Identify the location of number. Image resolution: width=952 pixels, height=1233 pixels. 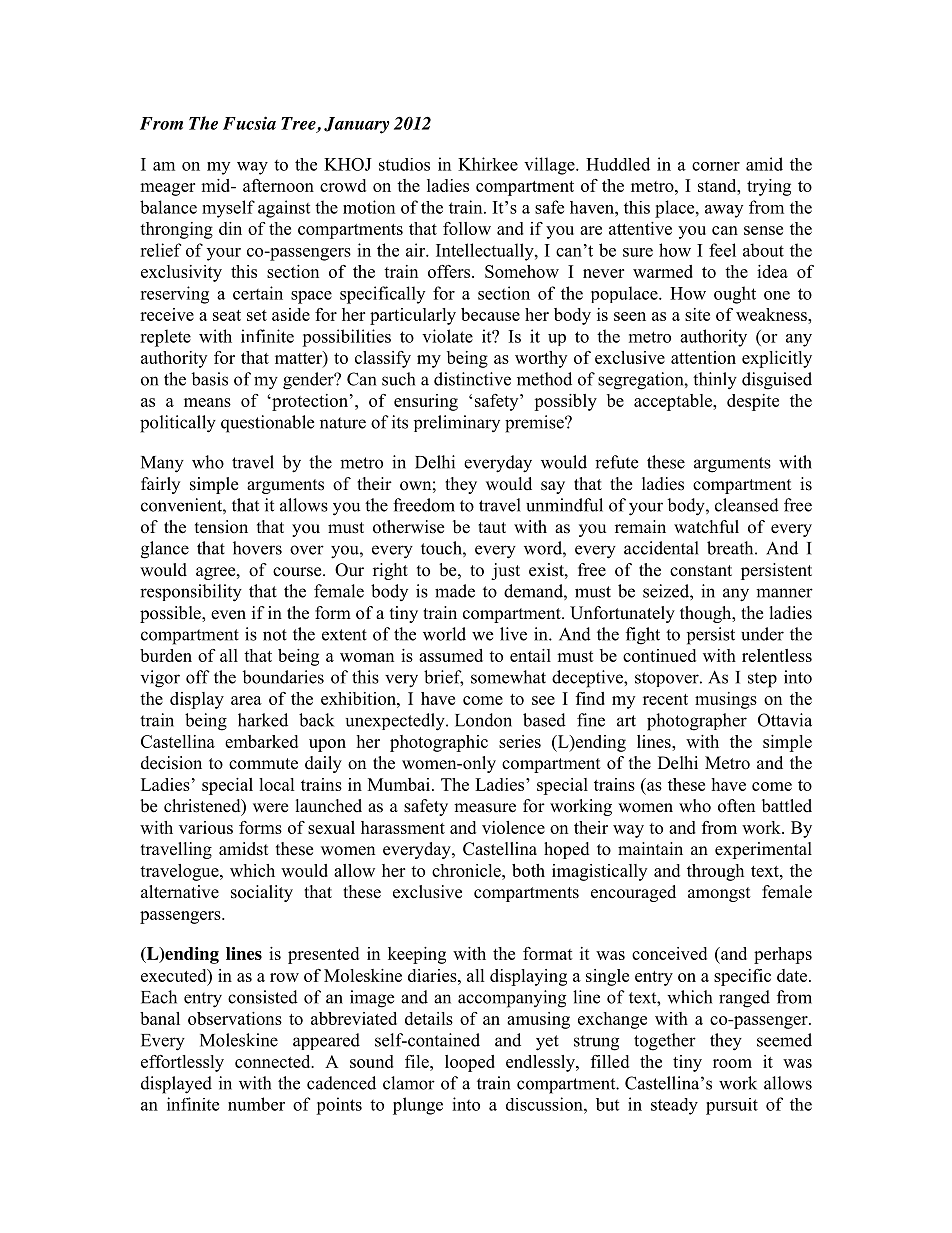
(256, 1104).
